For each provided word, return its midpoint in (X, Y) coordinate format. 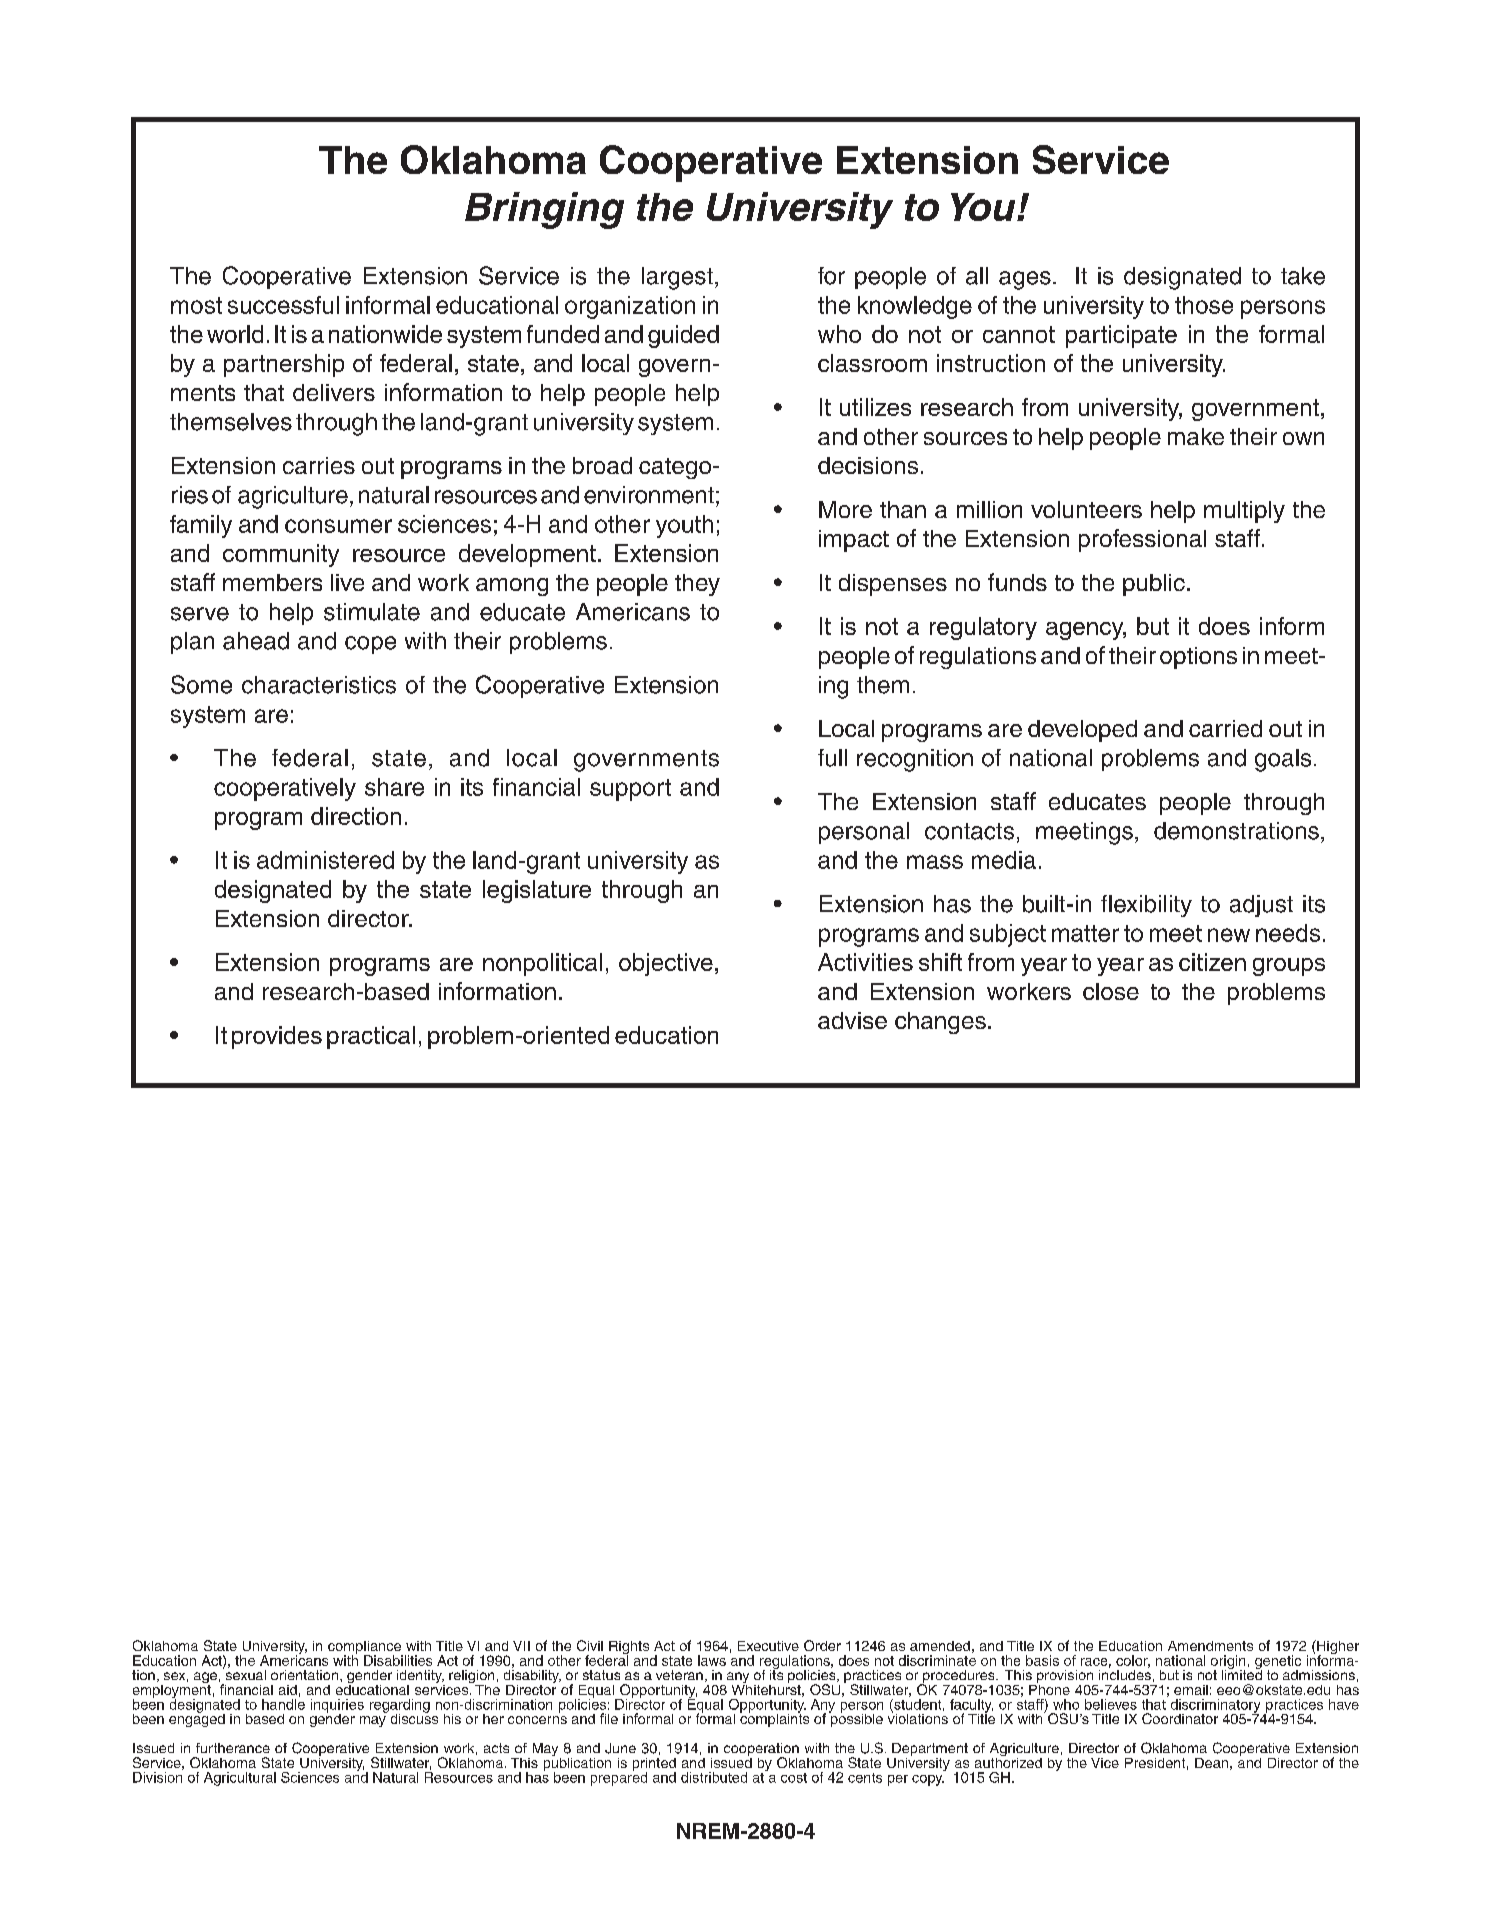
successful (283, 305)
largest (677, 278)
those (1204, 305)
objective (666, 964)
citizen (1212, 962)
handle (283, 1704)
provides (277, 1037)
